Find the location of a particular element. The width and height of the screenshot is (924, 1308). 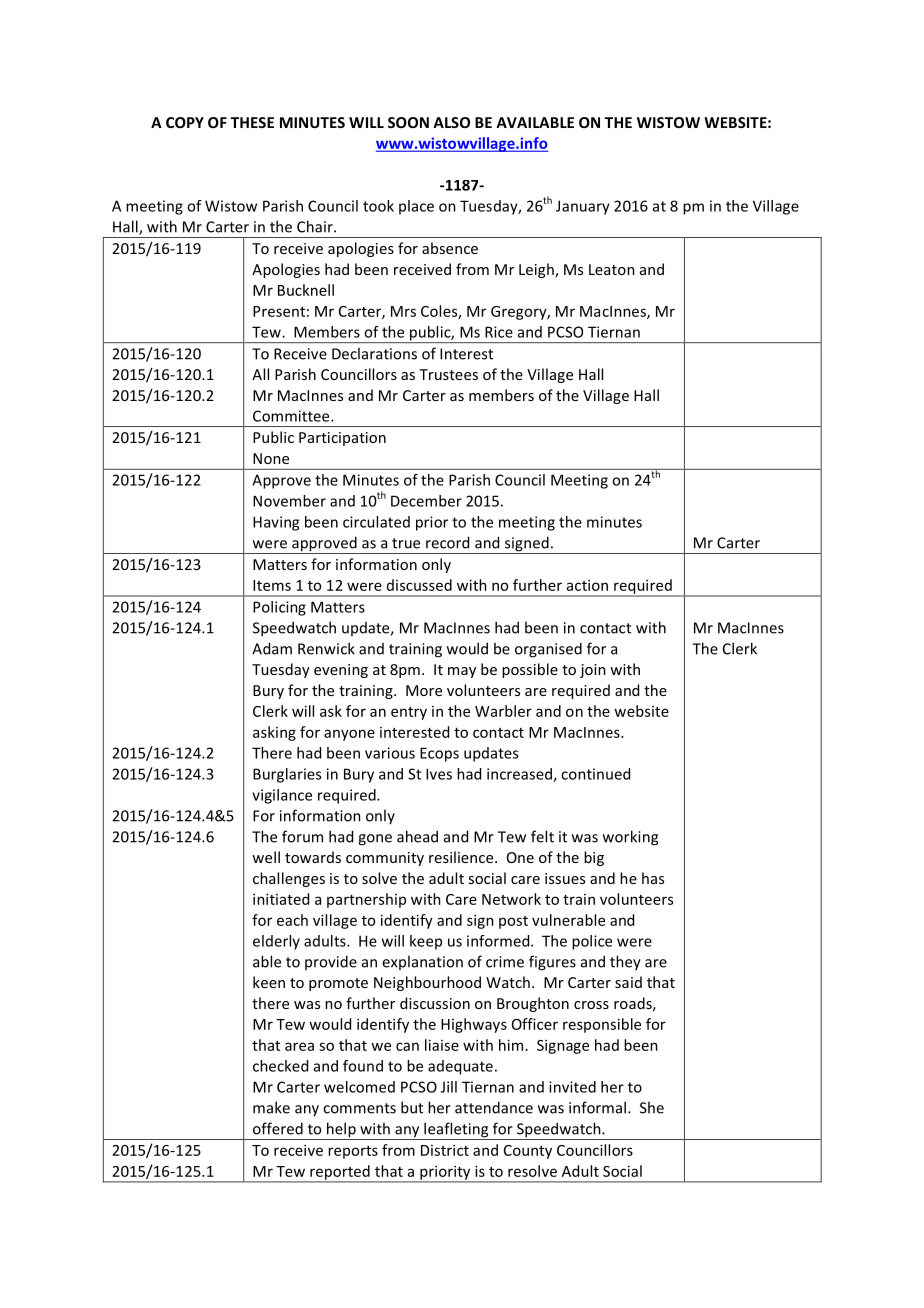

SOON is located at coordinates (408, 122).
